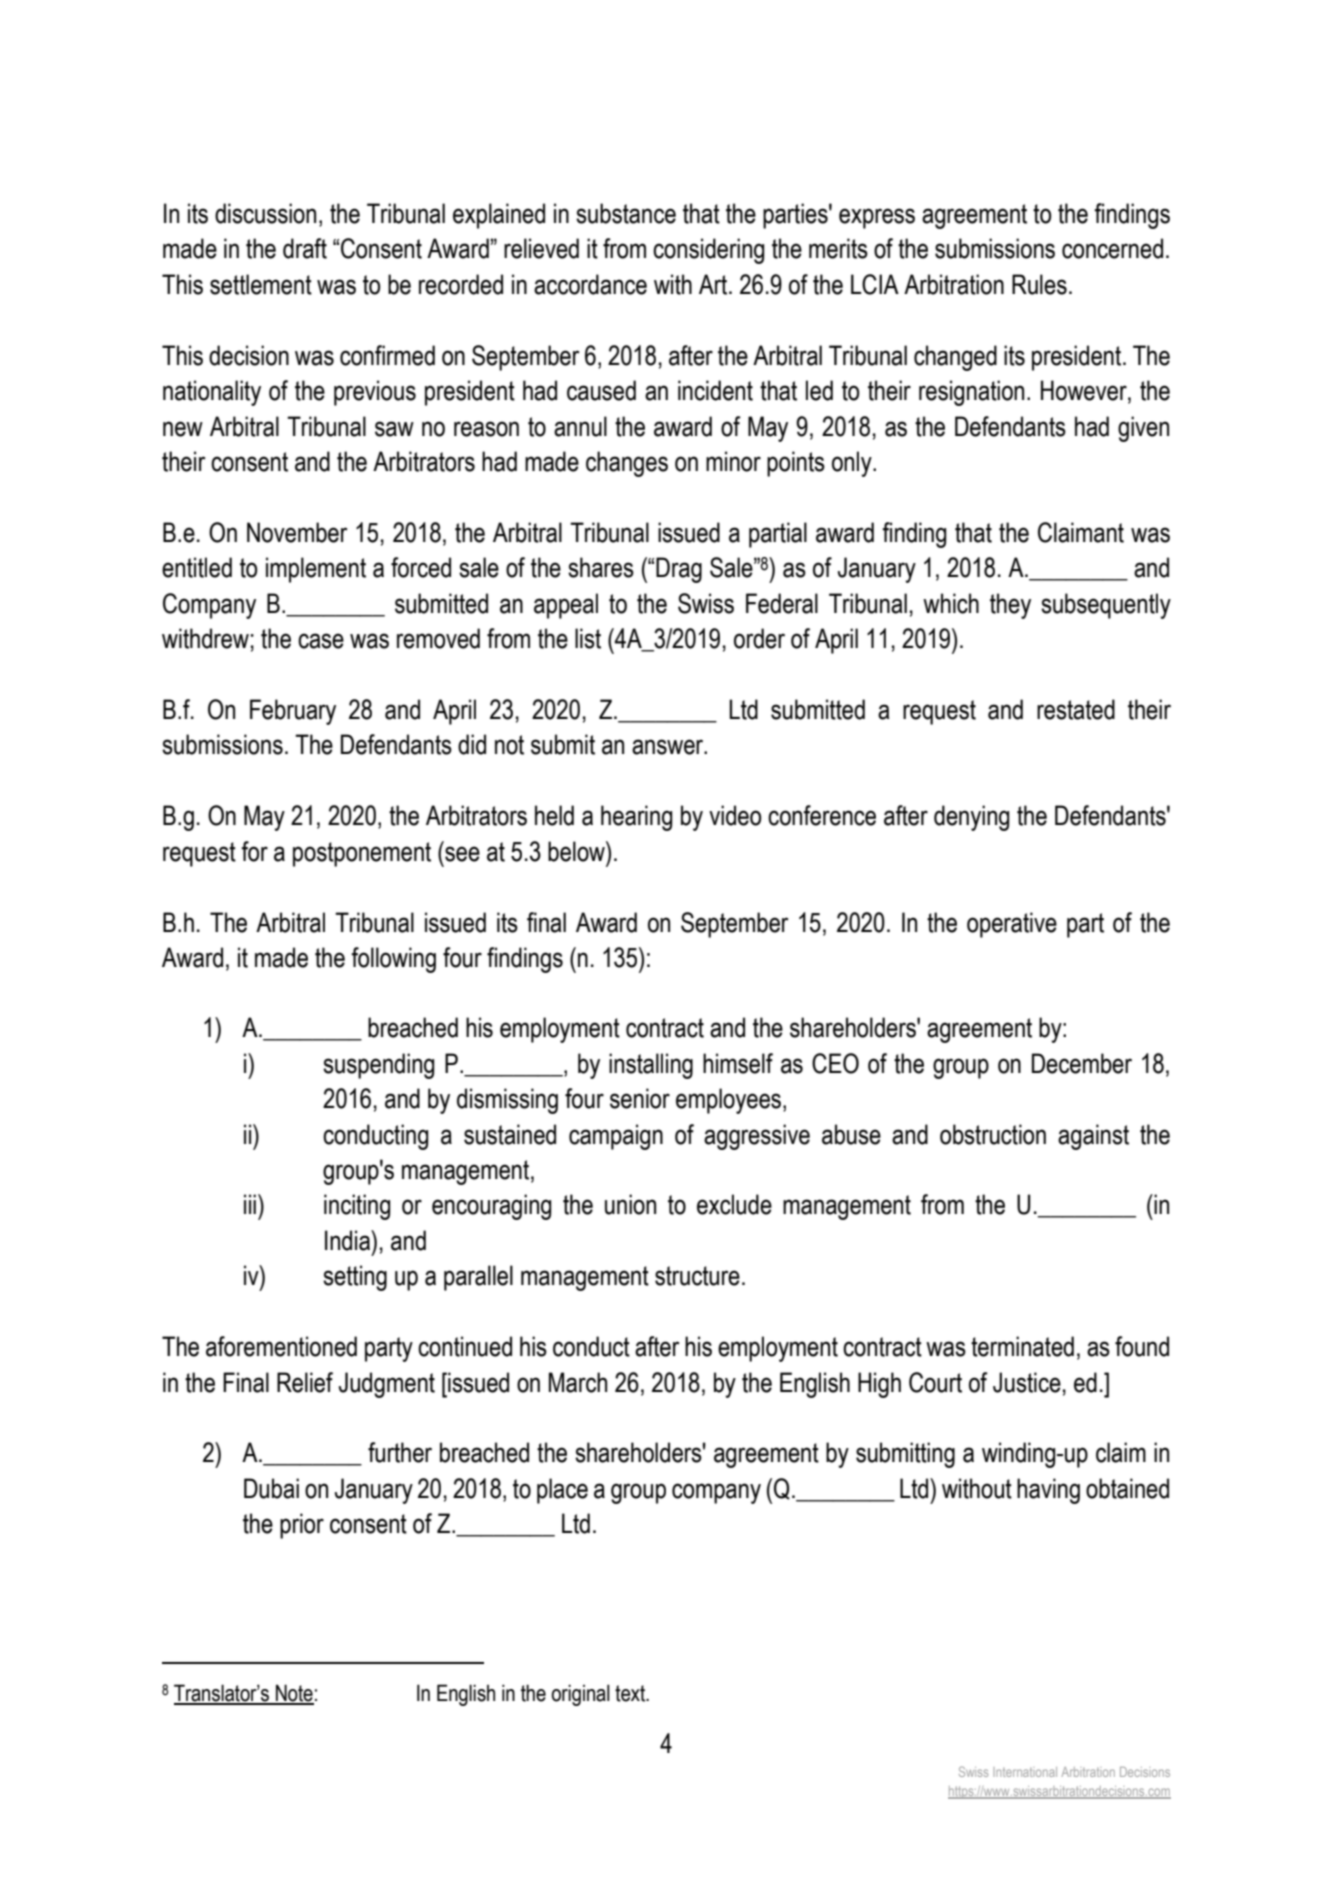 The width and height of the page is (1331, 1883). What do you see at coordinates (294, 1694) in the page?
I see `Note` at bounding box center [294, 1694].
